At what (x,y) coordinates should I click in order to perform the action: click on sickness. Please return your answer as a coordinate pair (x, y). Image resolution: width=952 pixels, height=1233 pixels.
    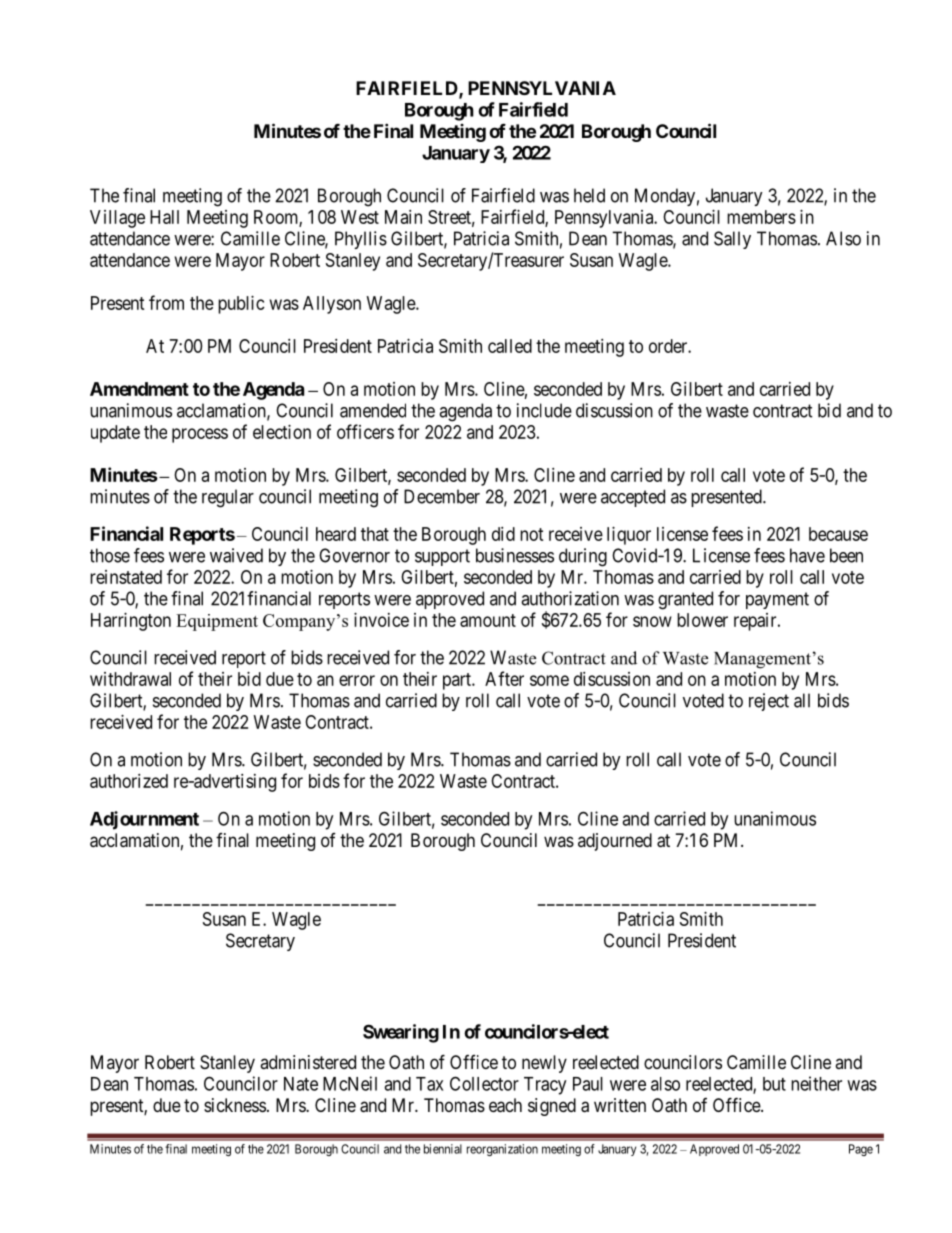
    Looking at the image, I should click on (235, 1105).
